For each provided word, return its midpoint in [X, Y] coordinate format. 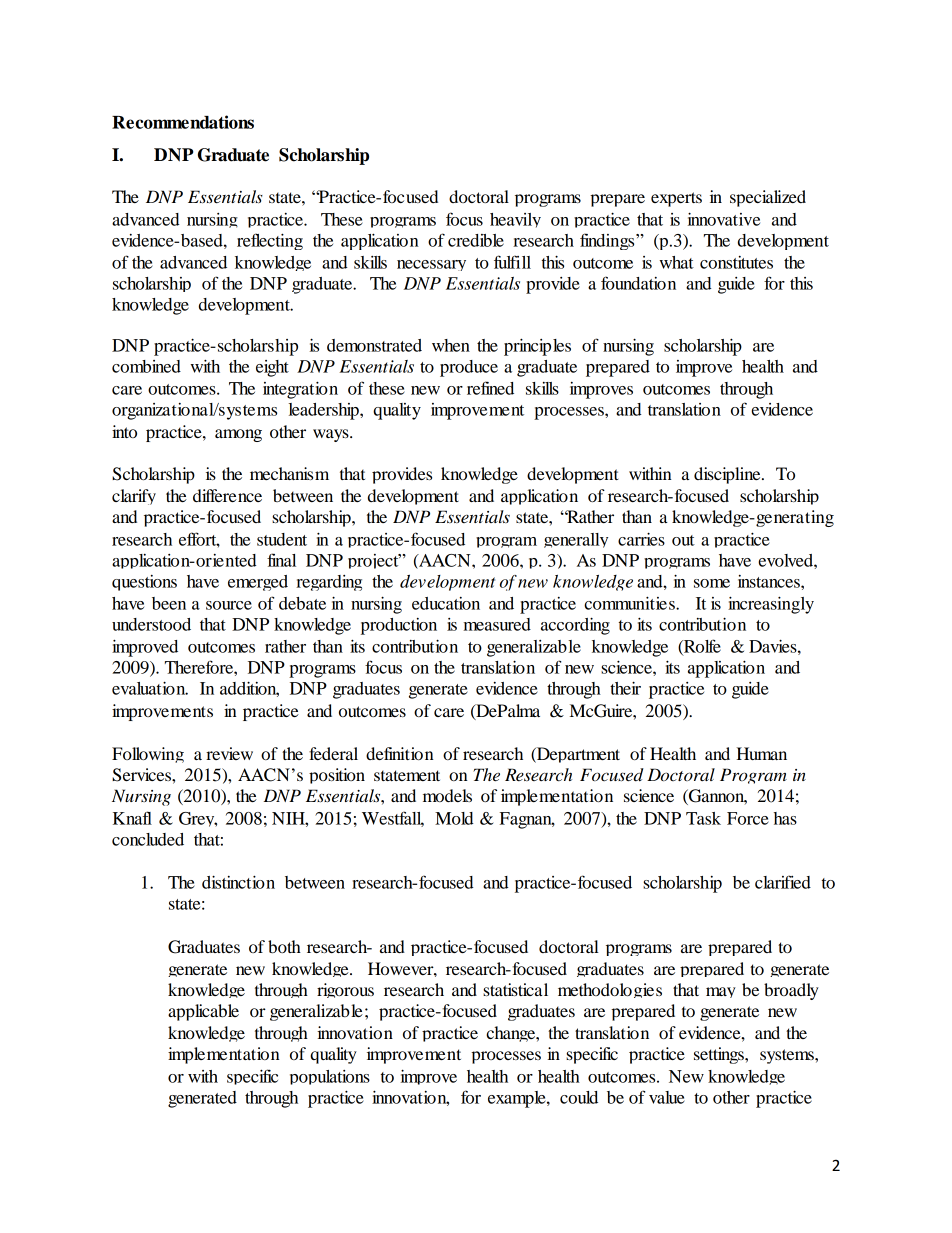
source [229, 605]
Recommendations [183, 122]
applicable [203, 1012]
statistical [515, 989]
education [446, 603]
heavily [515, 220]
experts [676, 199]
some [712, 583]
